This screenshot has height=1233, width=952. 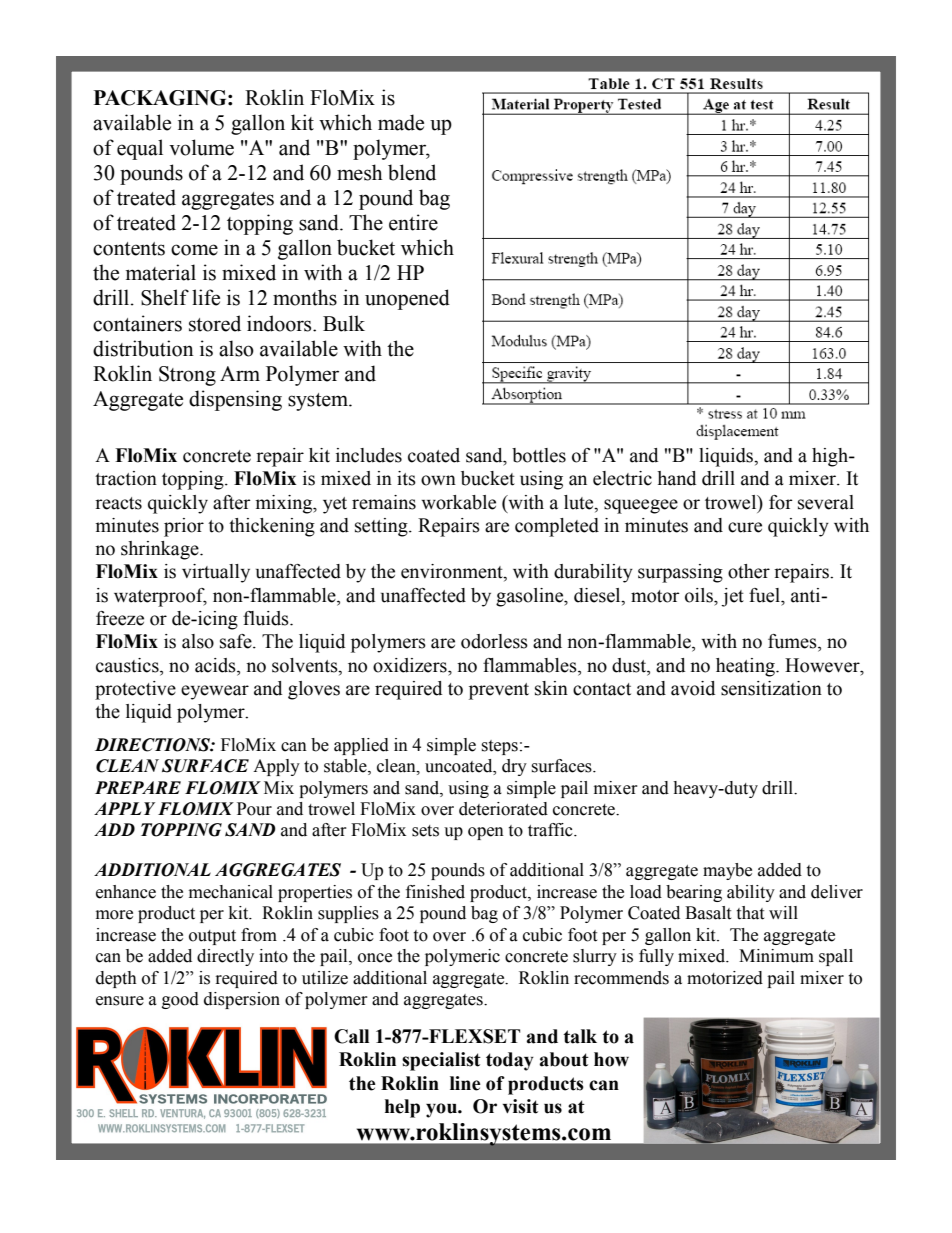 I want to click on volume, so click(x=201, y=147).
